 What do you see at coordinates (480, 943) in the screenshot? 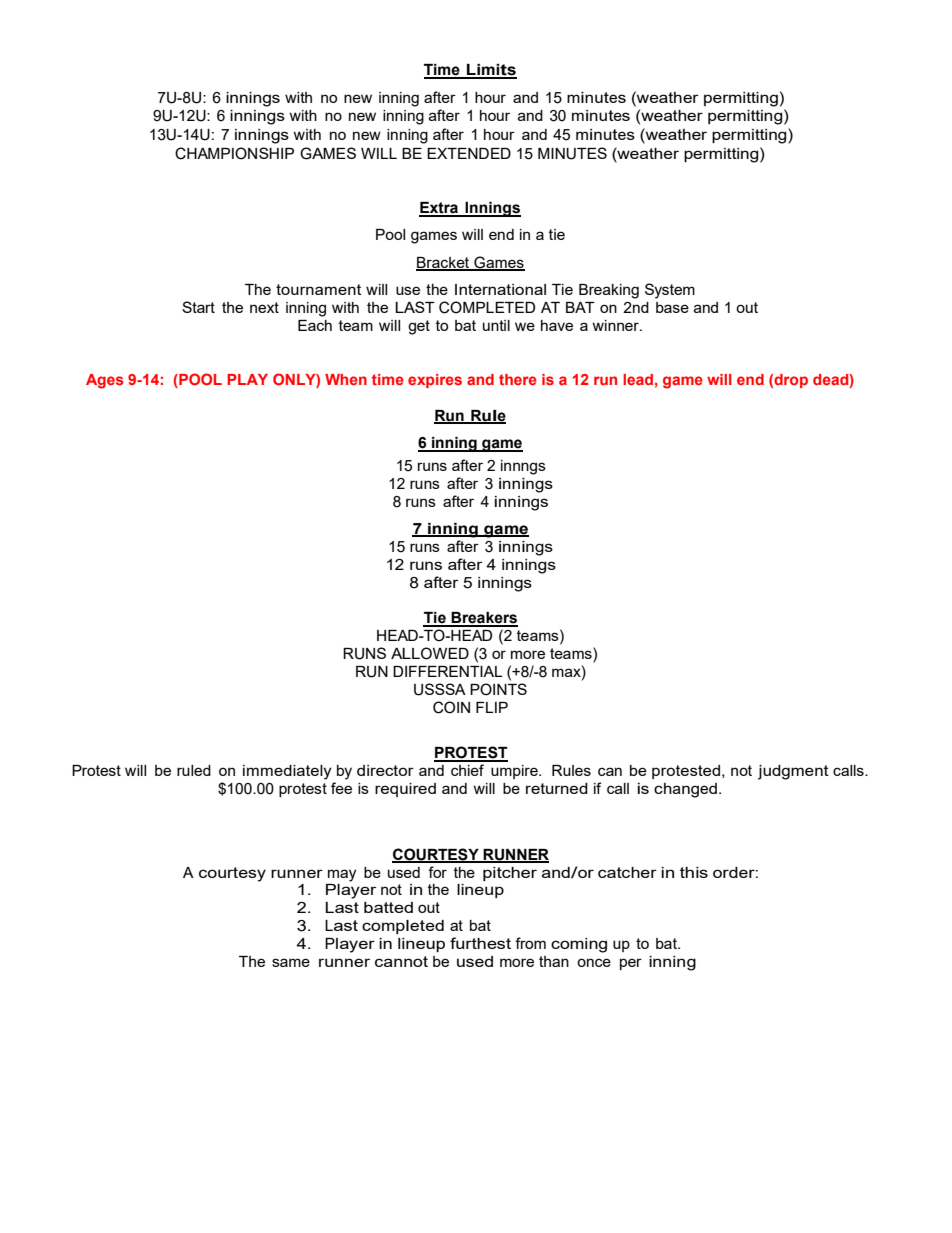
I see `furthest` at bounding box center [480, 943].
